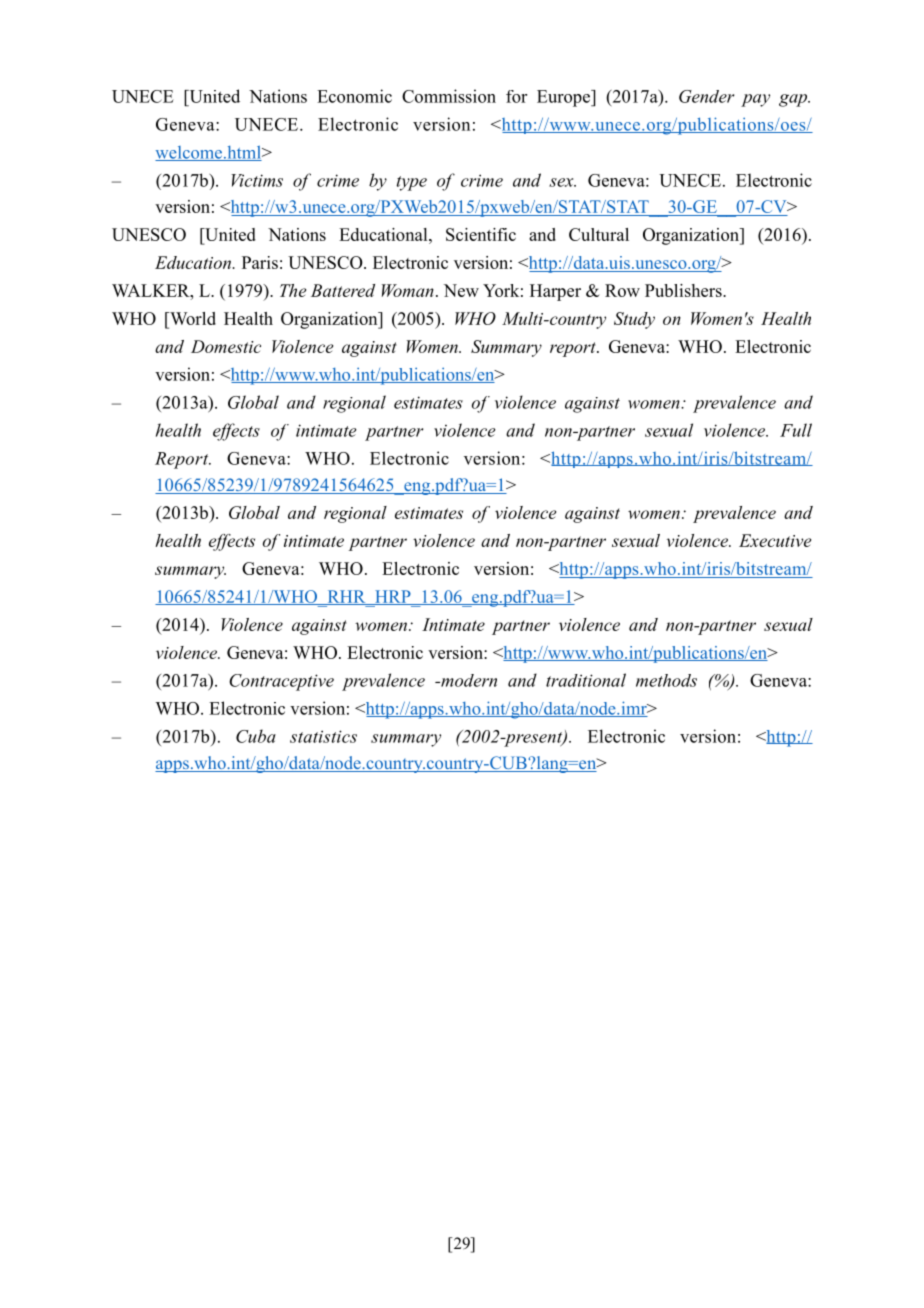 This screenshot has width=924, height=1308. I want to click on modern, so click(468, 680).
